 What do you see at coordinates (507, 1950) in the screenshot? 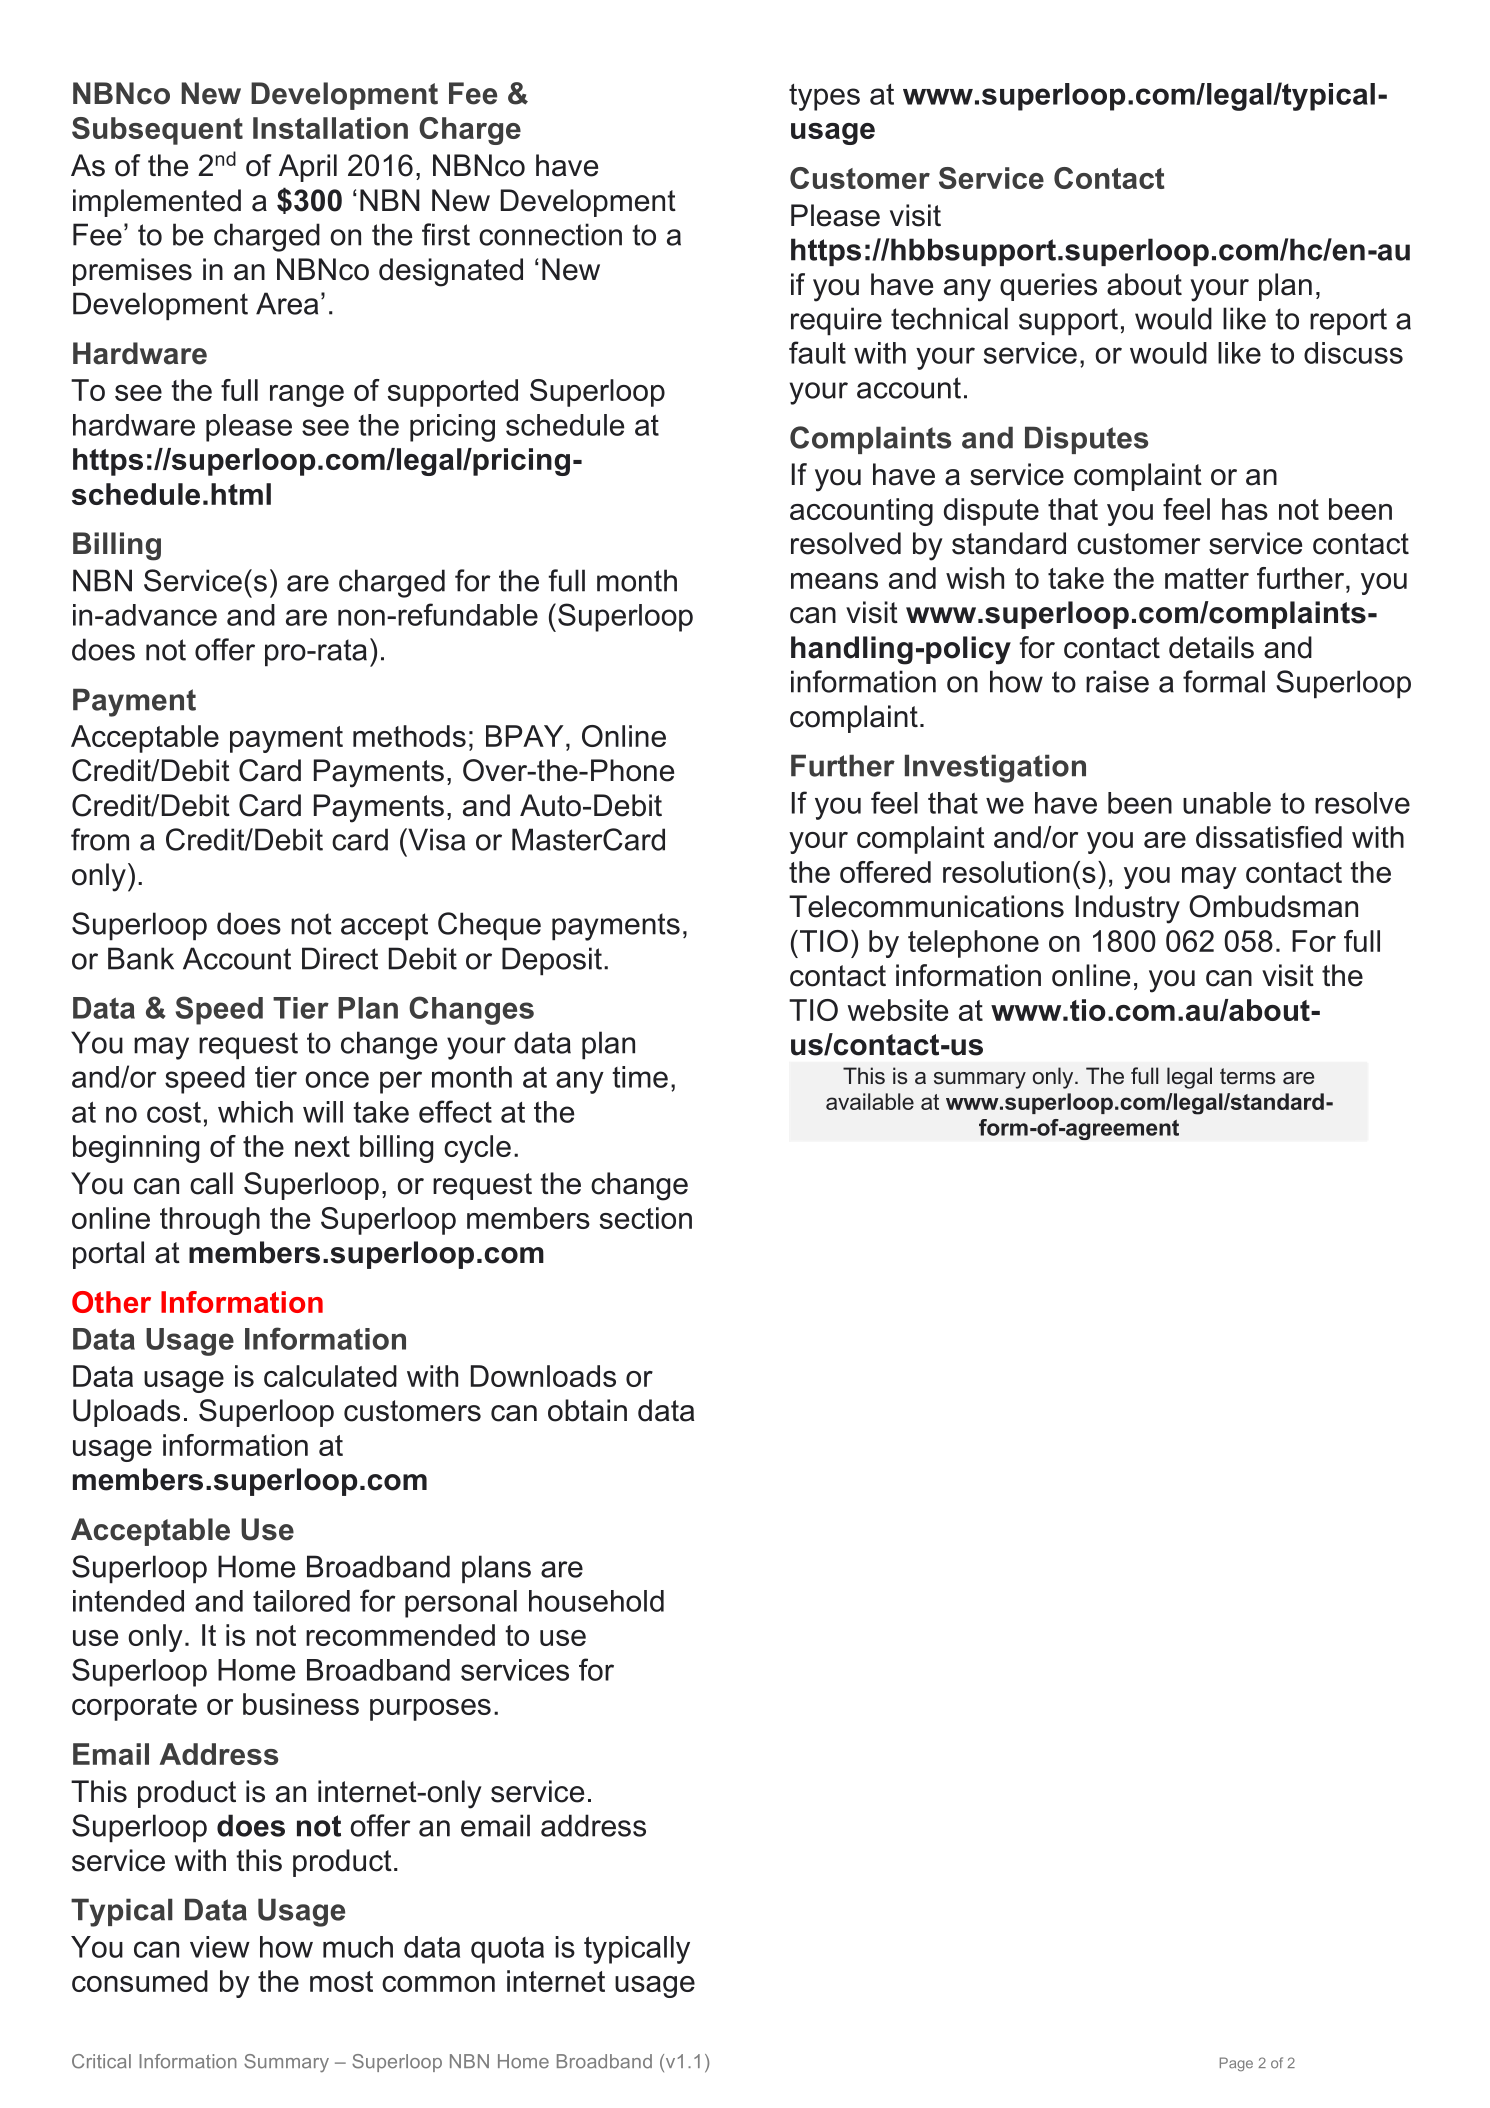
I see `quota` at bounding box center [507, 1950].
